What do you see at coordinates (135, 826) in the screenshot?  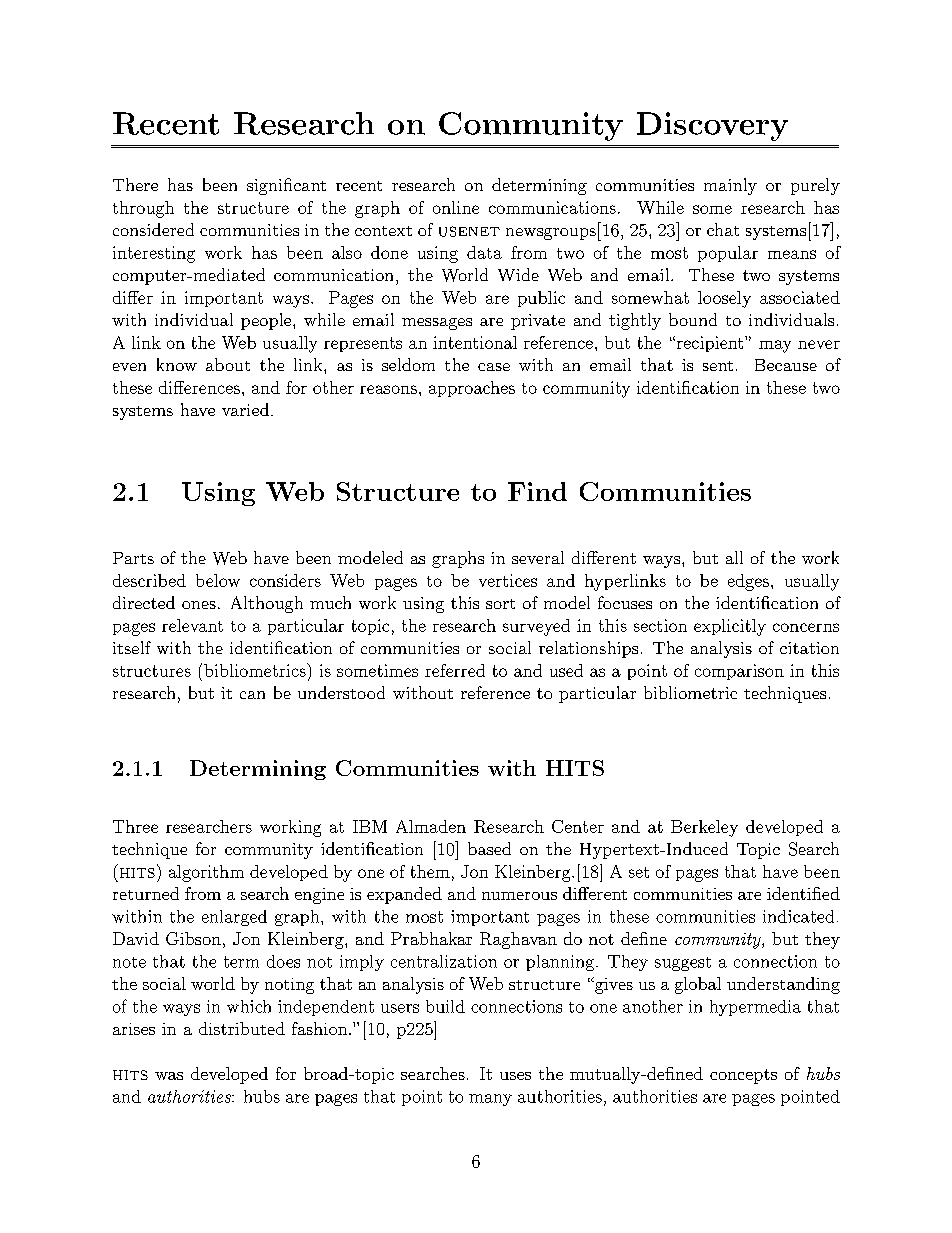 I see `Three` at bounding box center [135, 826].
